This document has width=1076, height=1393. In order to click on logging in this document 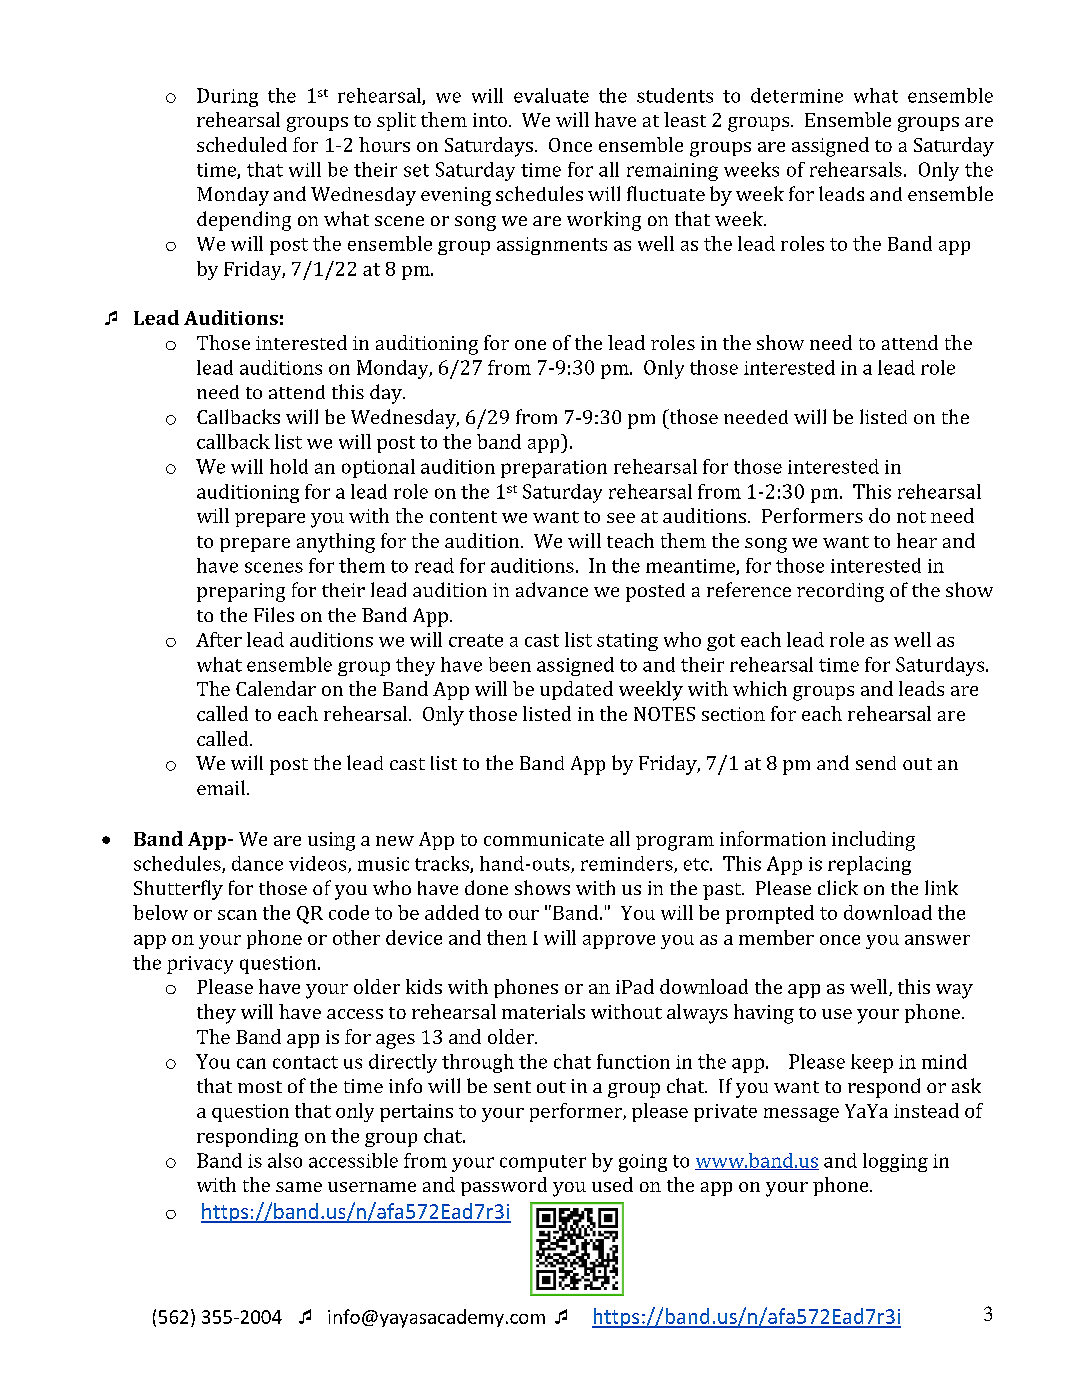, I will do `click(895, 1162)`.
